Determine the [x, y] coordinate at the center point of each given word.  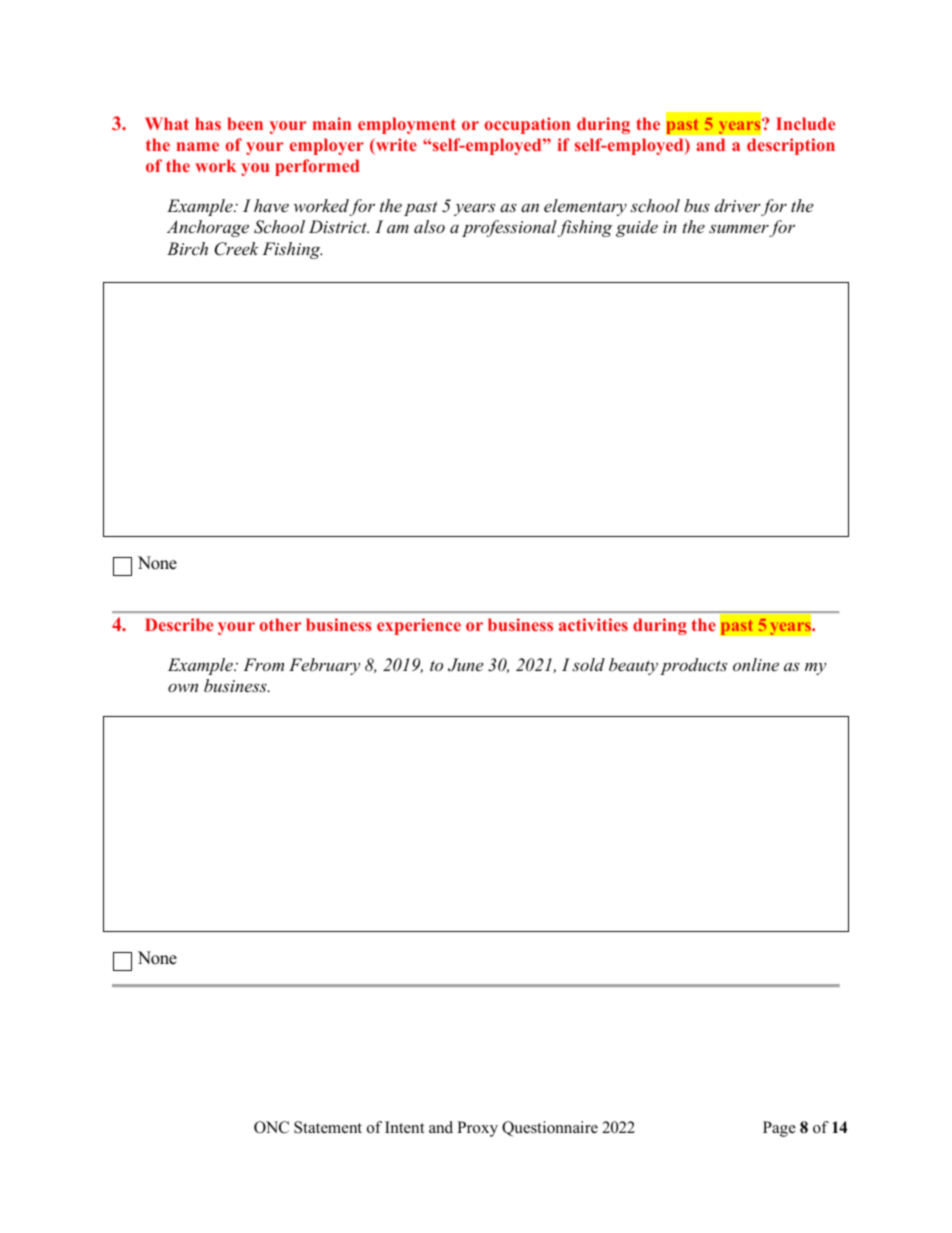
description [791, 146]
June [465, 665]
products [693, 666]
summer [739, 228]
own [183, 688]
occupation [527, 125]
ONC [271, 1127]
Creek [236, 249]
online [756, 664]
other [280, 624]
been [245, 123]
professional [509, 228]
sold [588, 664]
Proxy [477, 1129]
